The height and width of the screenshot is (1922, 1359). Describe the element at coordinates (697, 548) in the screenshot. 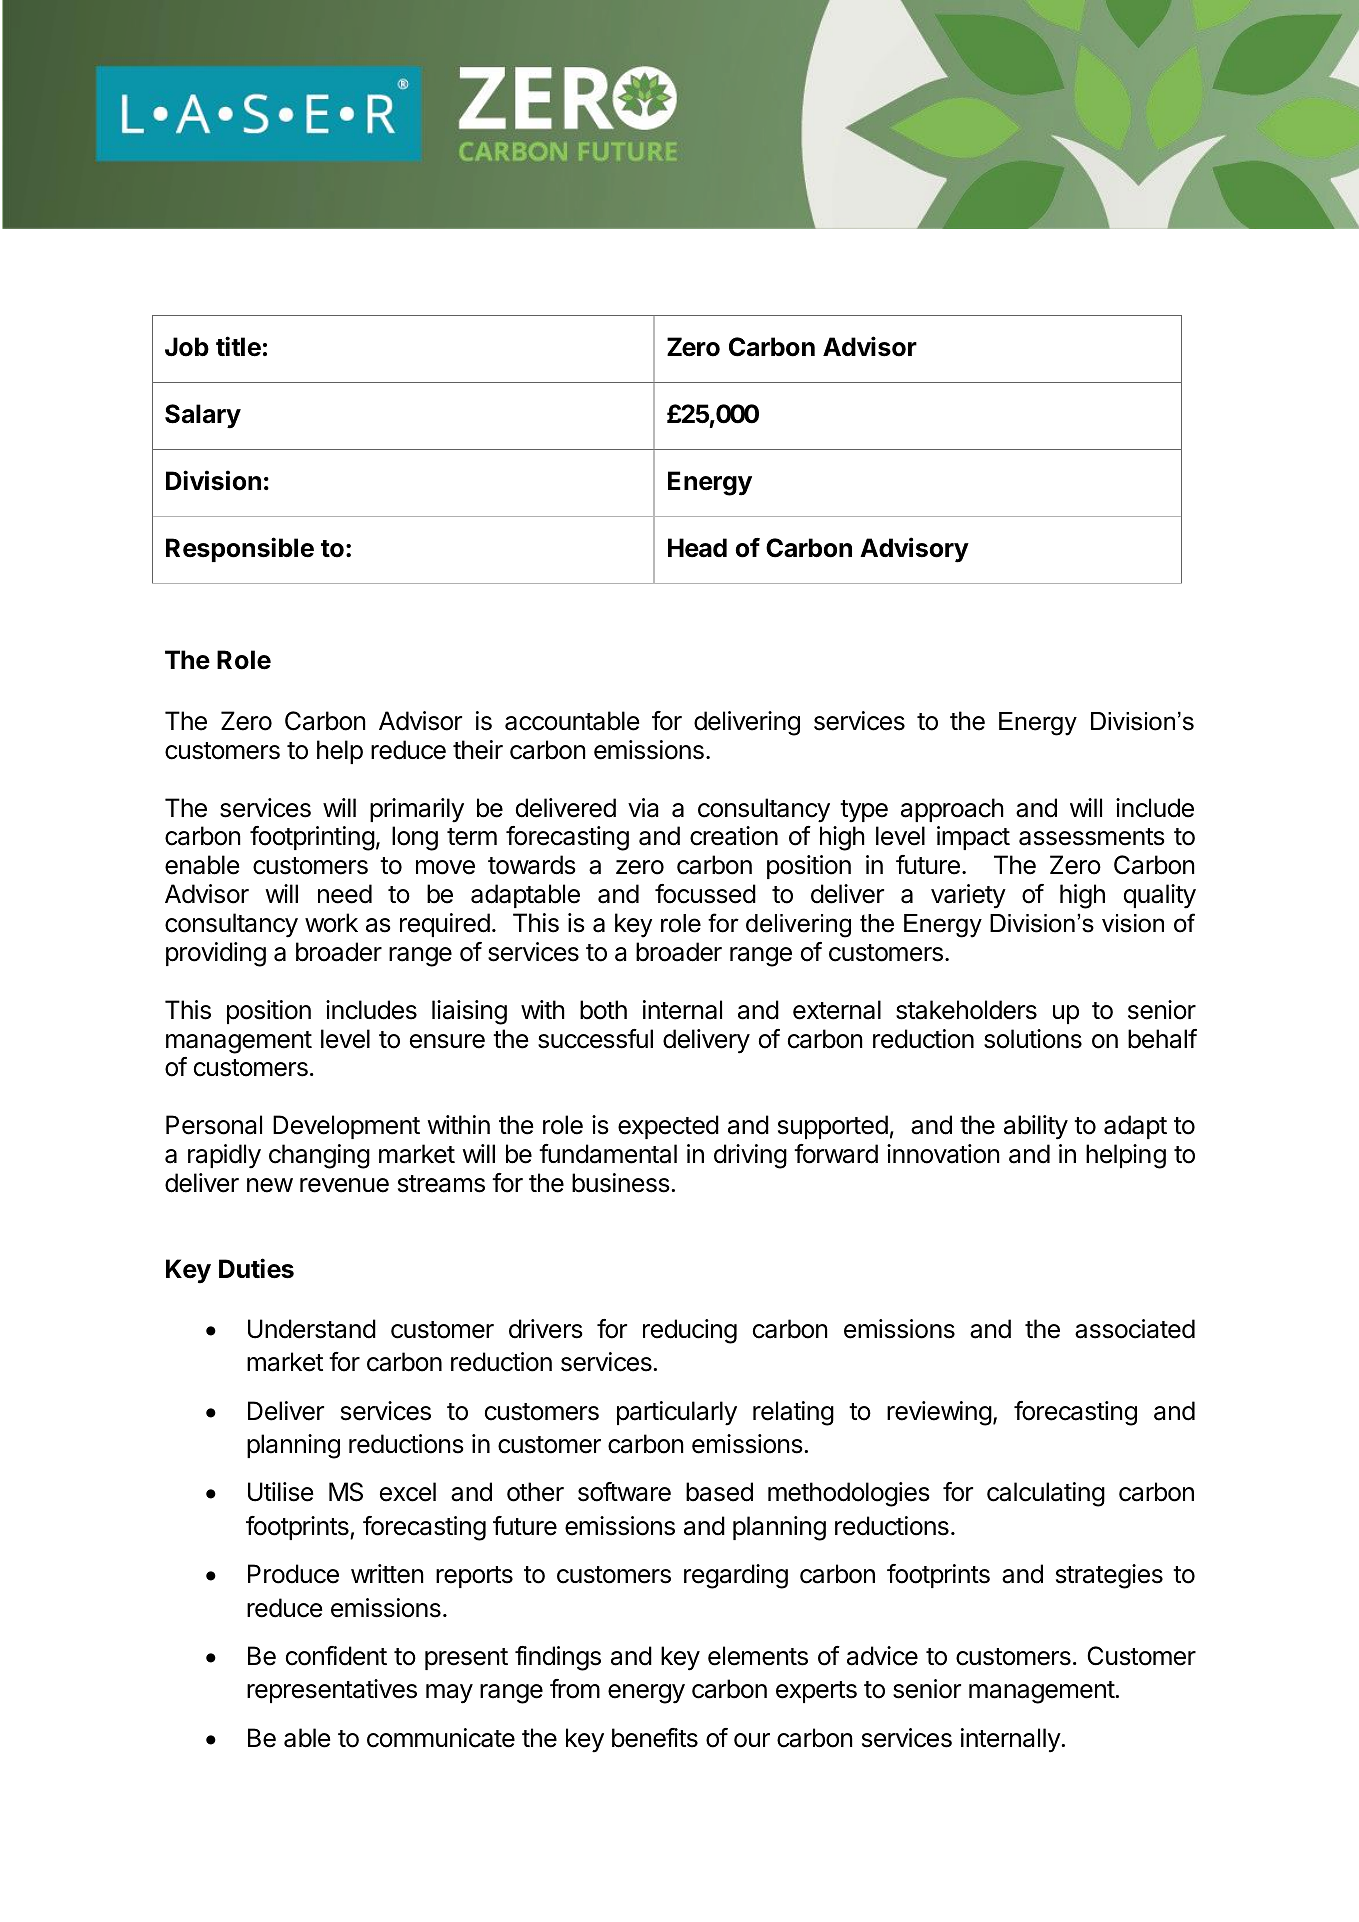

I see `Head` at that location.
